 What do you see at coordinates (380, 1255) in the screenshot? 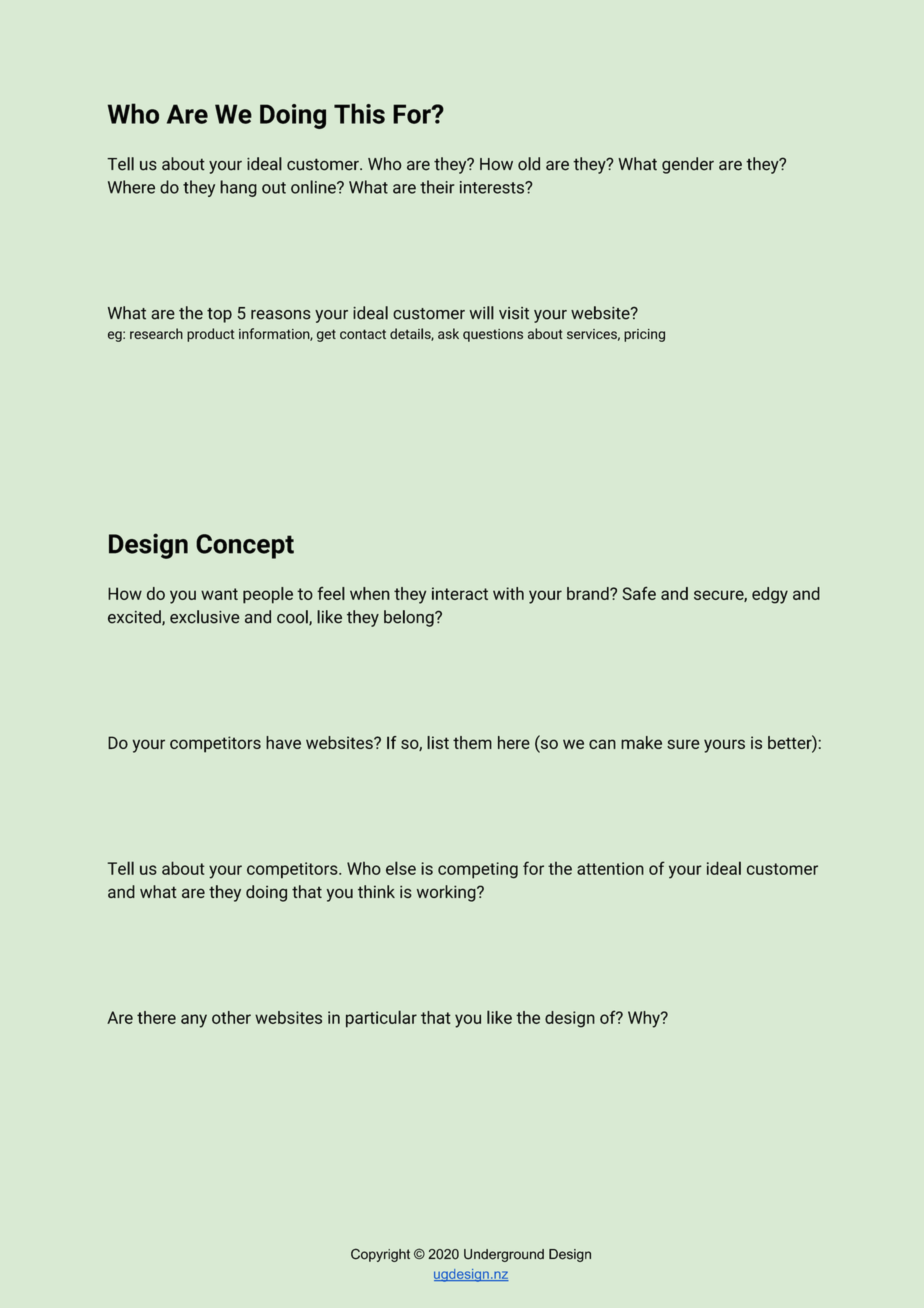
I see `Copyright` at bounding box center [380, 1255].
